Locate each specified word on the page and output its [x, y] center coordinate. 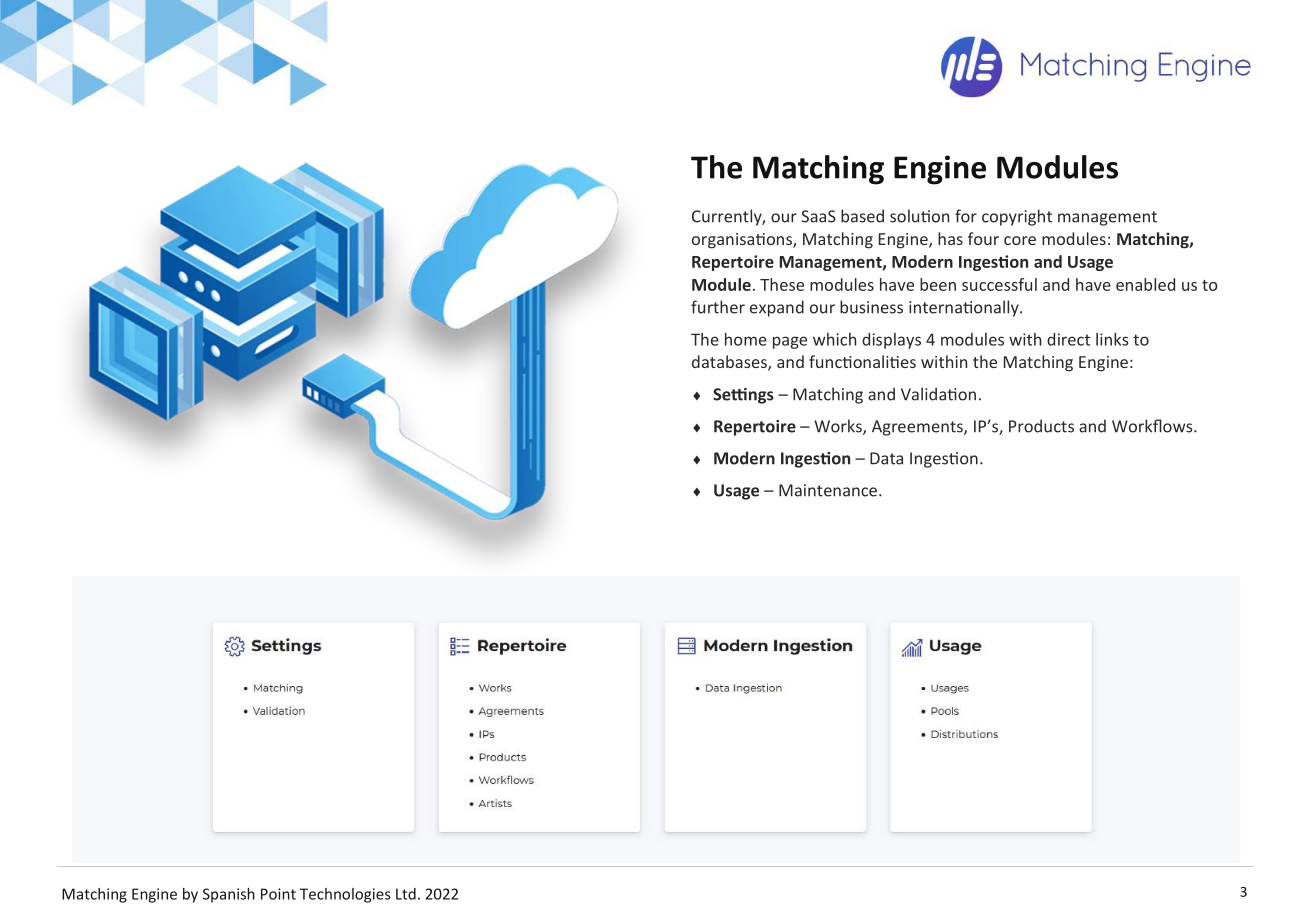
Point [278, 894]
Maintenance [828, 490]
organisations [743, 241]
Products [1041, 426]
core [1020, 240]
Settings [743, 396]
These [782, 284]
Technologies [345, 895]
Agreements [918, 428]
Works [839, 427]
